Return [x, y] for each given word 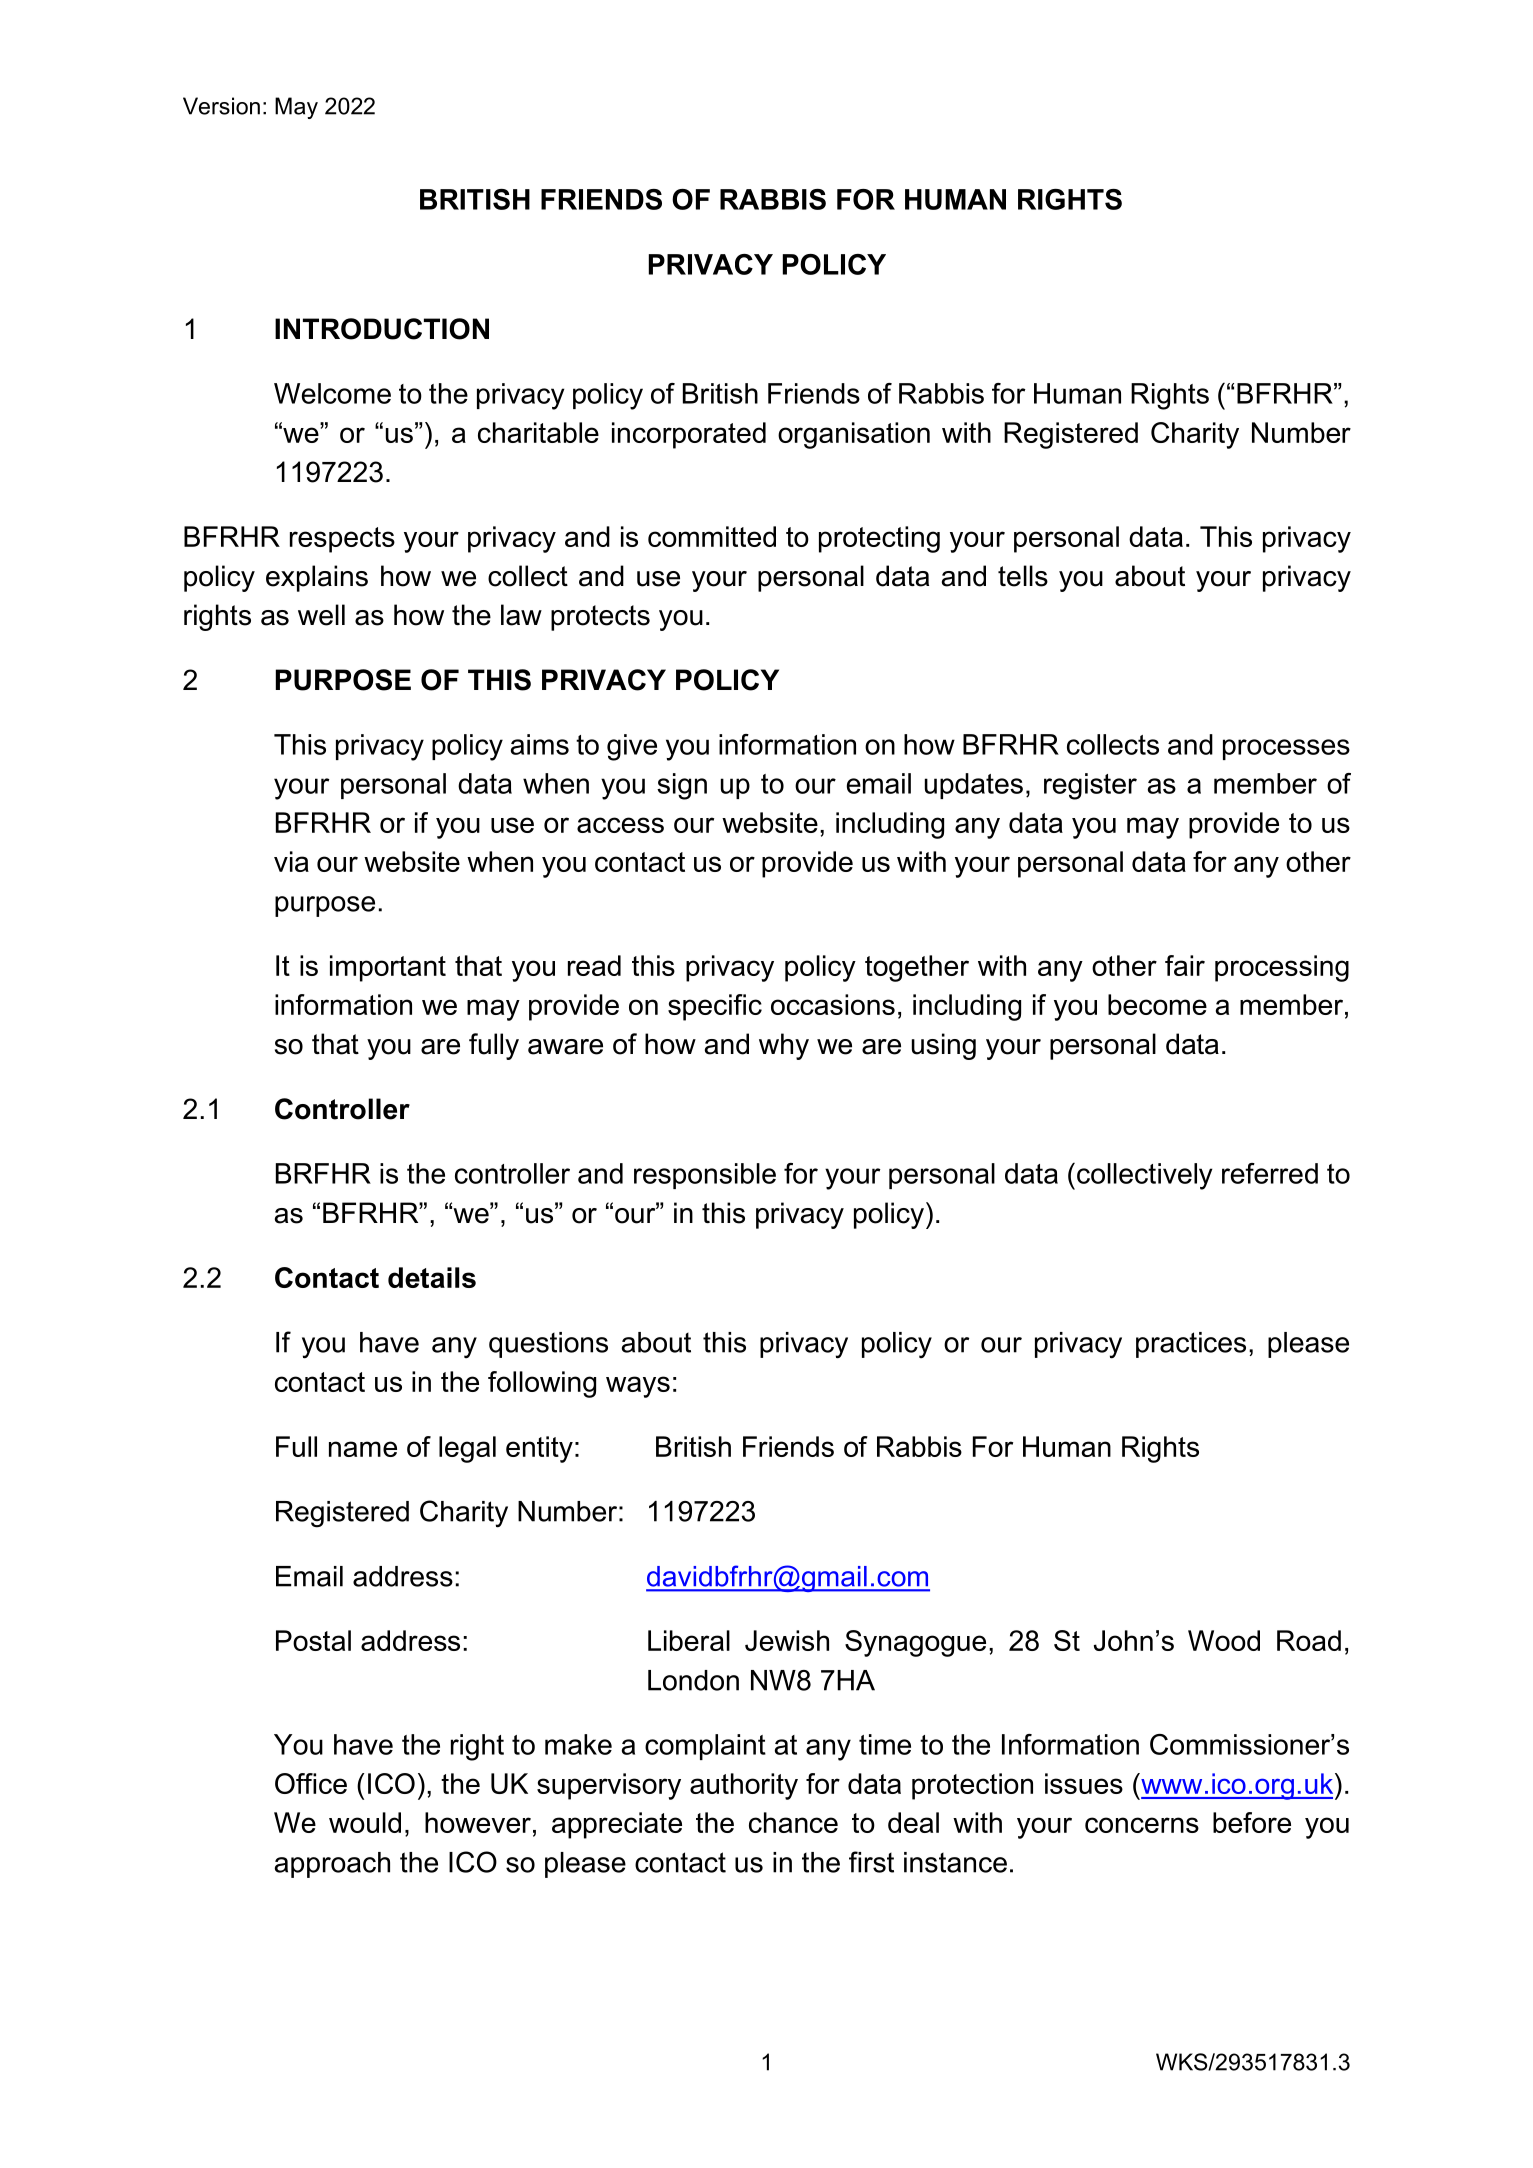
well [321, 615]
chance [793, 1822]
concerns [1142, 1825]
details [432, 1277]
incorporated [689, 435]
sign [682, 786]
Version [221, 106]
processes [1286, 749]
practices [1191, 1345]
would [365, 1822]
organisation [854, 435]
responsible [705, 1176]
